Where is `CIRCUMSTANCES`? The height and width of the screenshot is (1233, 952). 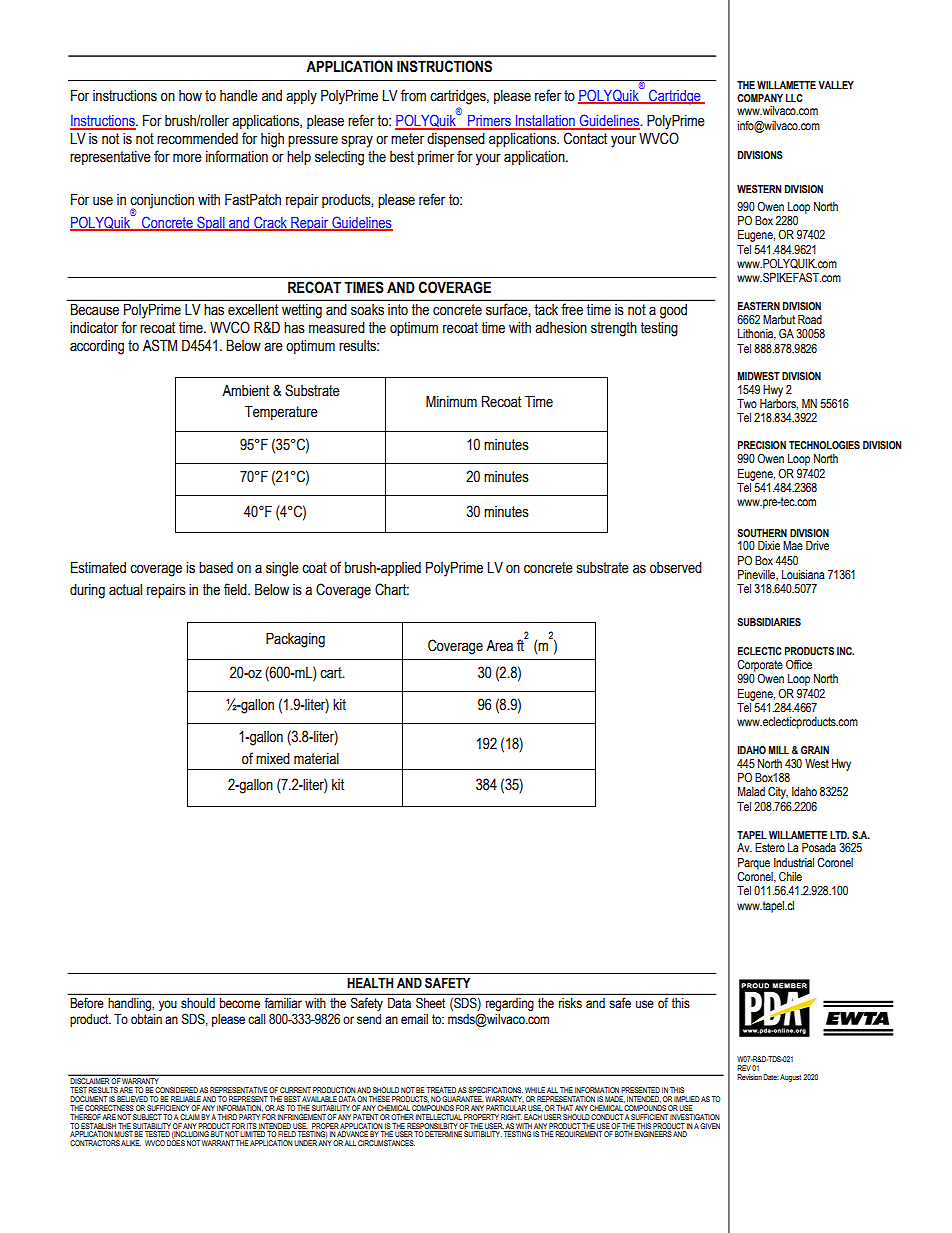
CIRCUMSTANCES is located at coordinates (386, 1143).
